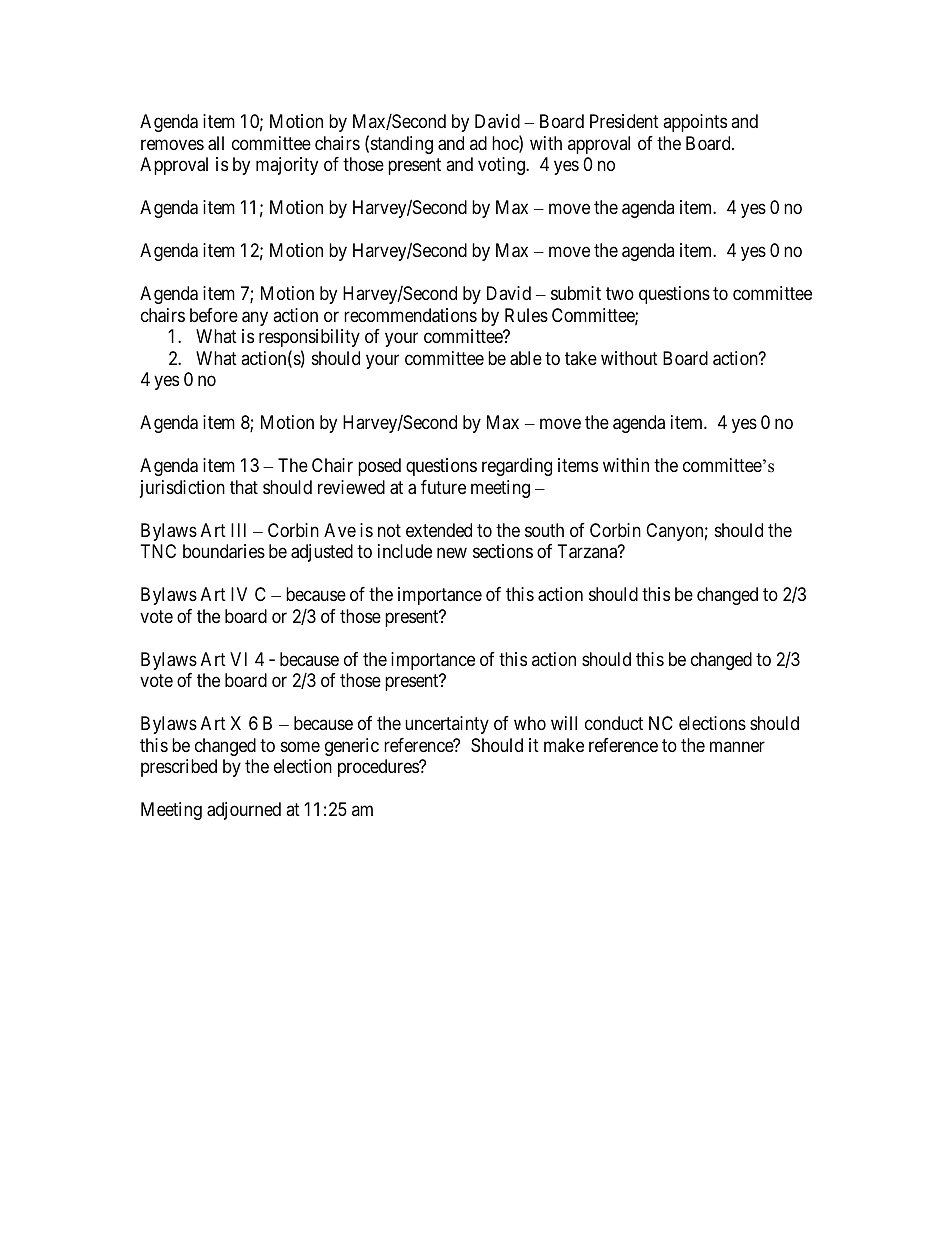  Describe the element at coordinates (214, 315) in the screenshot. I see `before` at that location.
